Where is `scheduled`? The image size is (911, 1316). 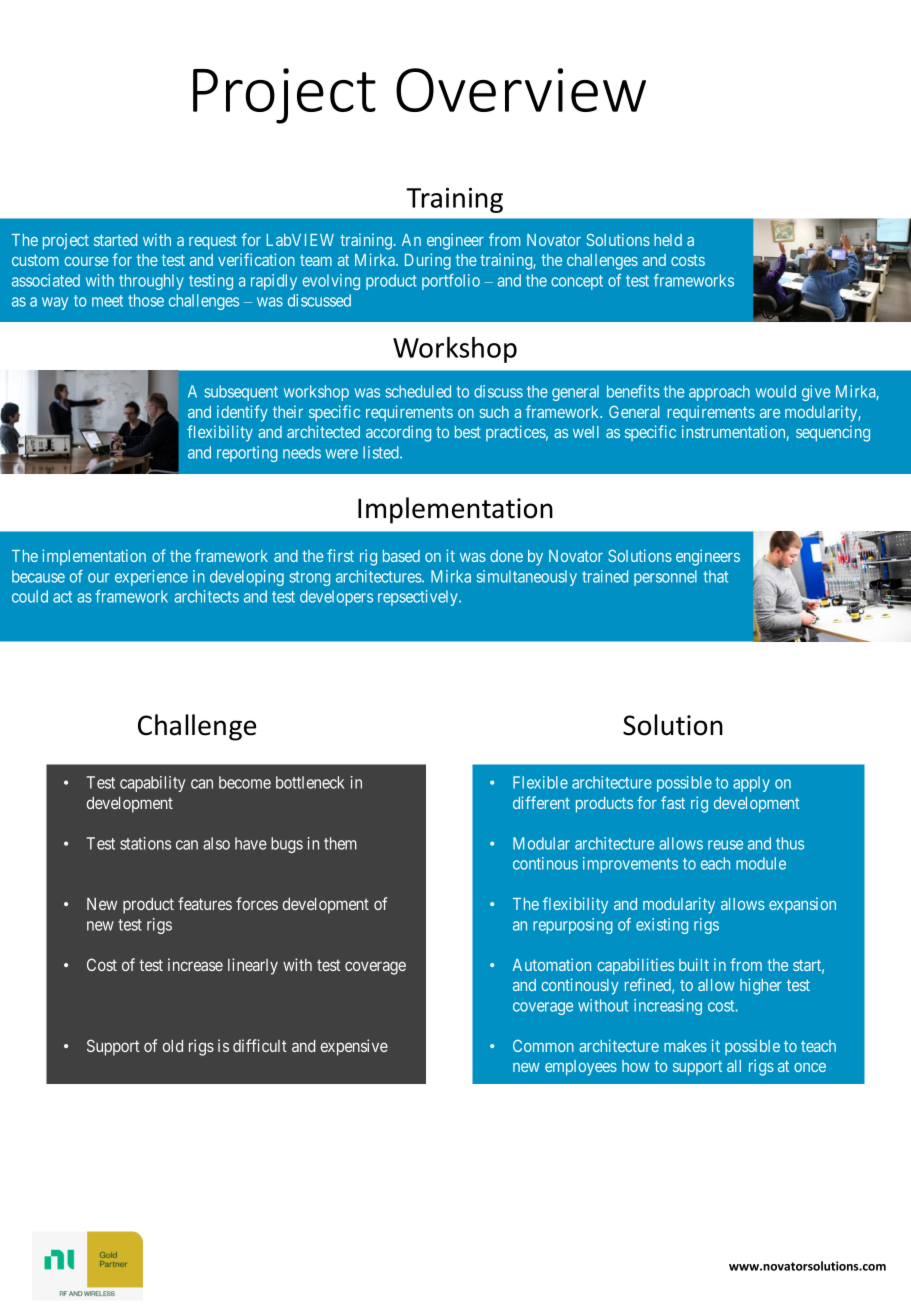
scheduled is located at coordinates (418, 391).
